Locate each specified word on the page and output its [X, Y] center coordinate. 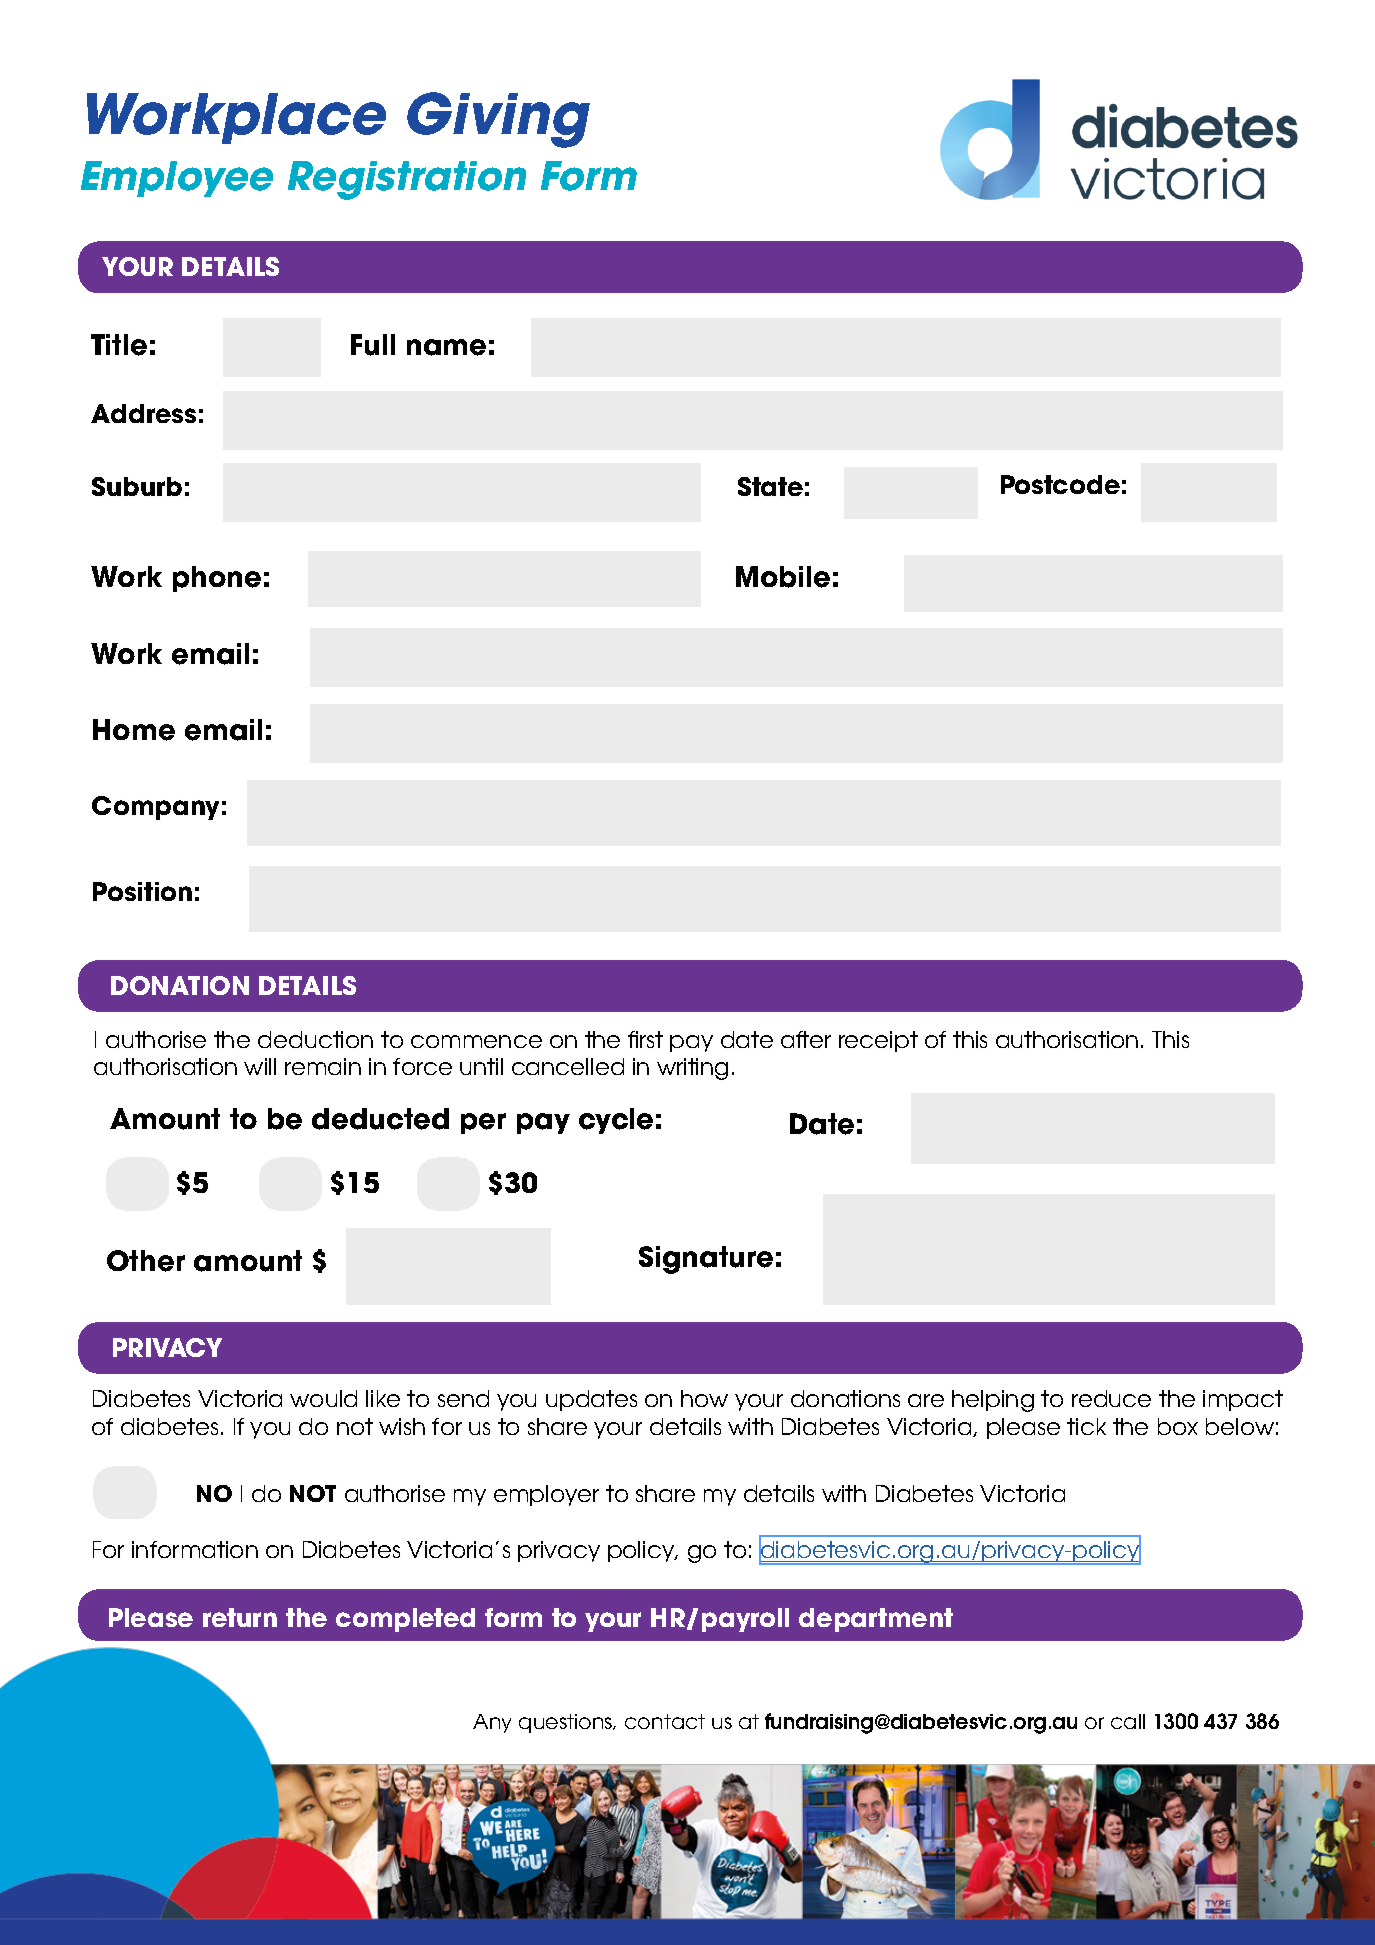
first [645, 1039]
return [240, 1617]
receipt [878, 1041]
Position [142, 891]
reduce [1111, 1398]
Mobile [783, 577]
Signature [706, 1260]
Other [146, 1261]
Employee [177, 179]
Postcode [1060, 484]
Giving [498, 120]
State [770, 486]
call [1128, 1721]
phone [217, 579]
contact [665, 1721]
